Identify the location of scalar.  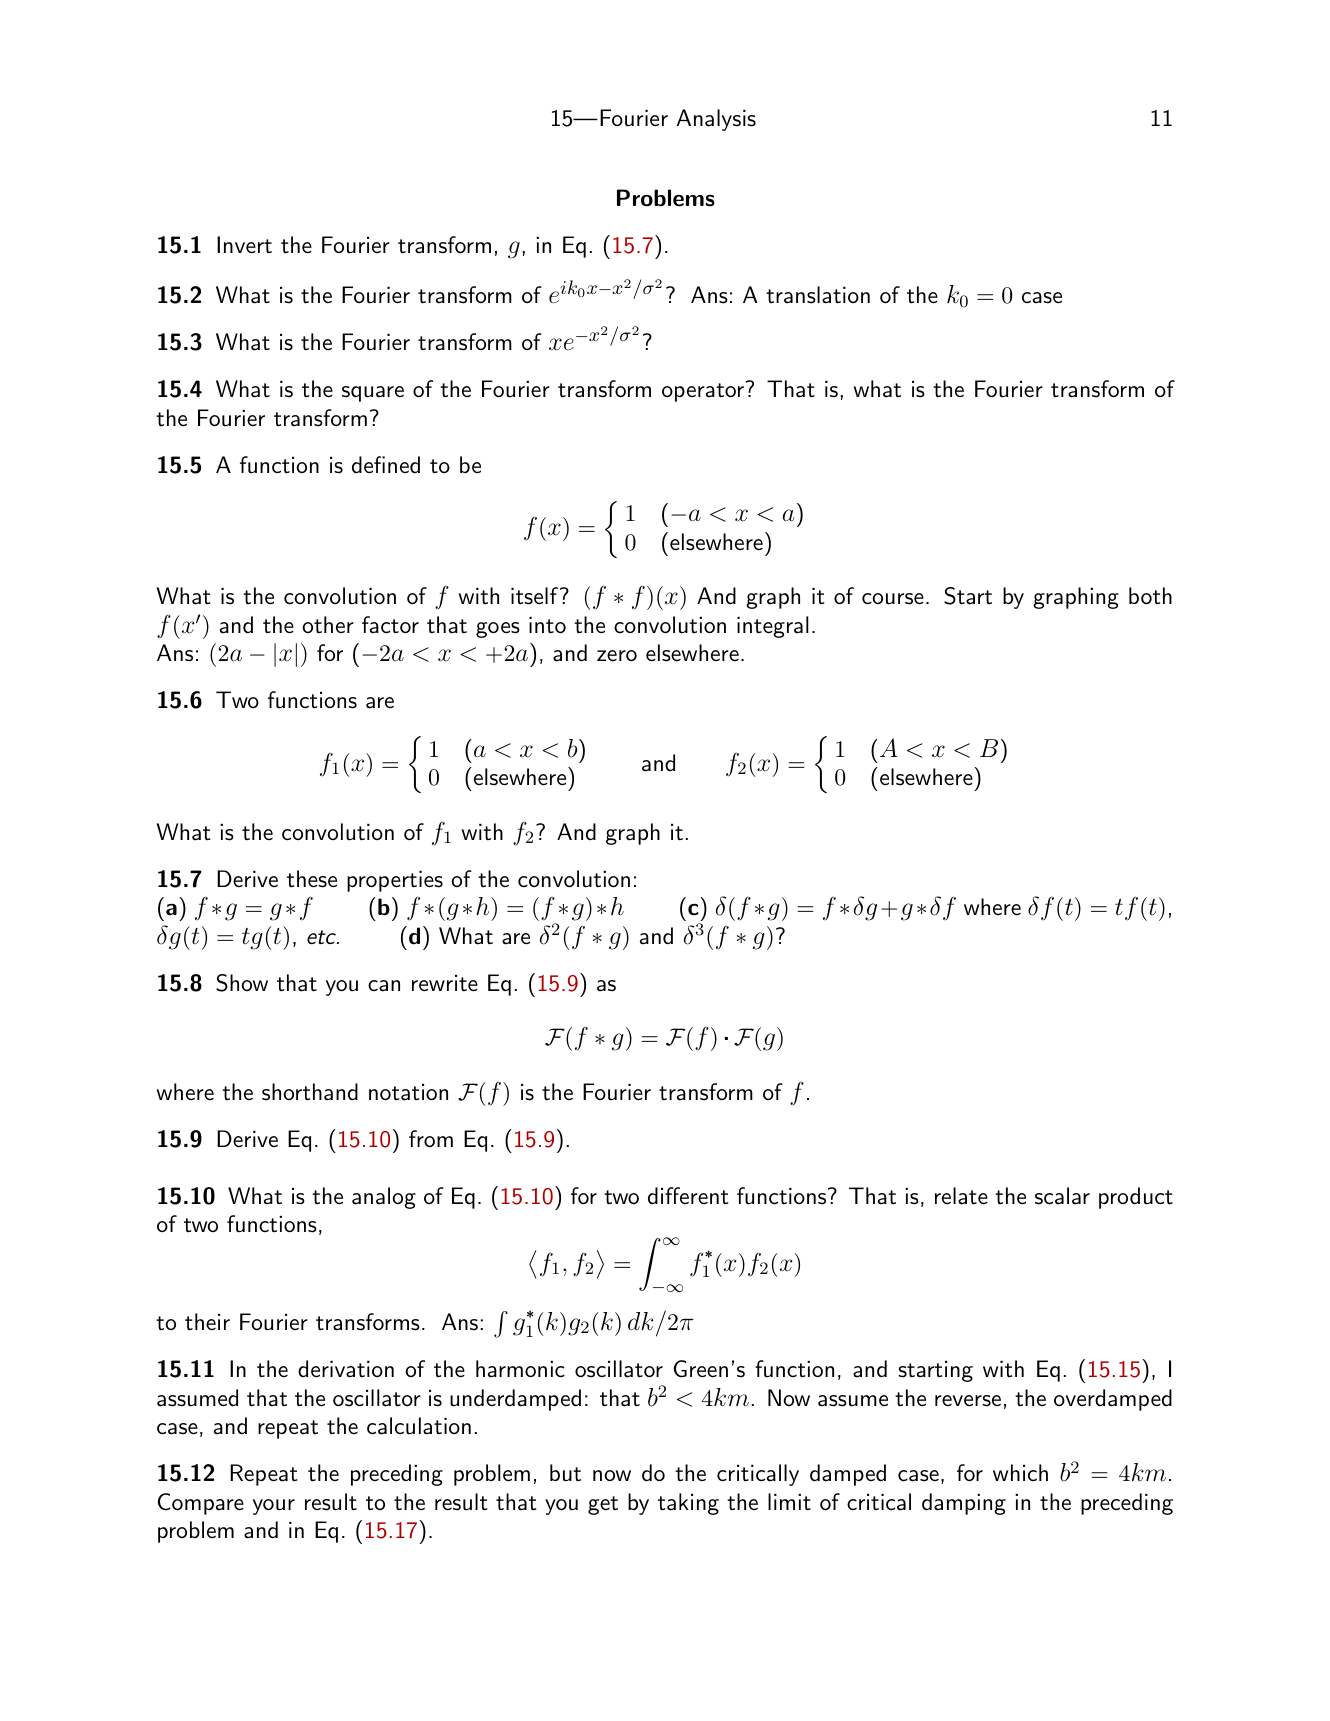
(1062, 1196).
